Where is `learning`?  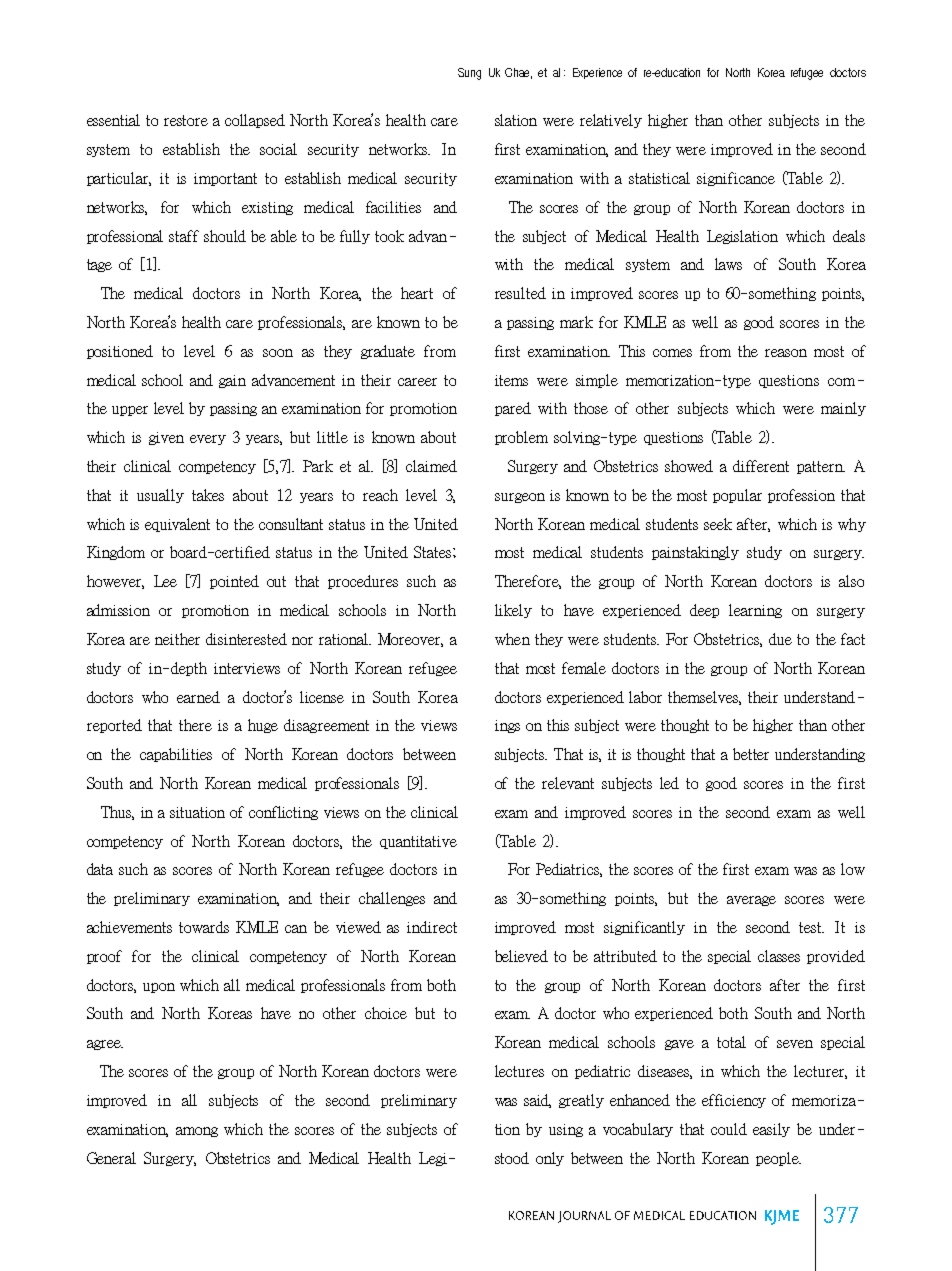 learning is located at coordinates (755, 611).
